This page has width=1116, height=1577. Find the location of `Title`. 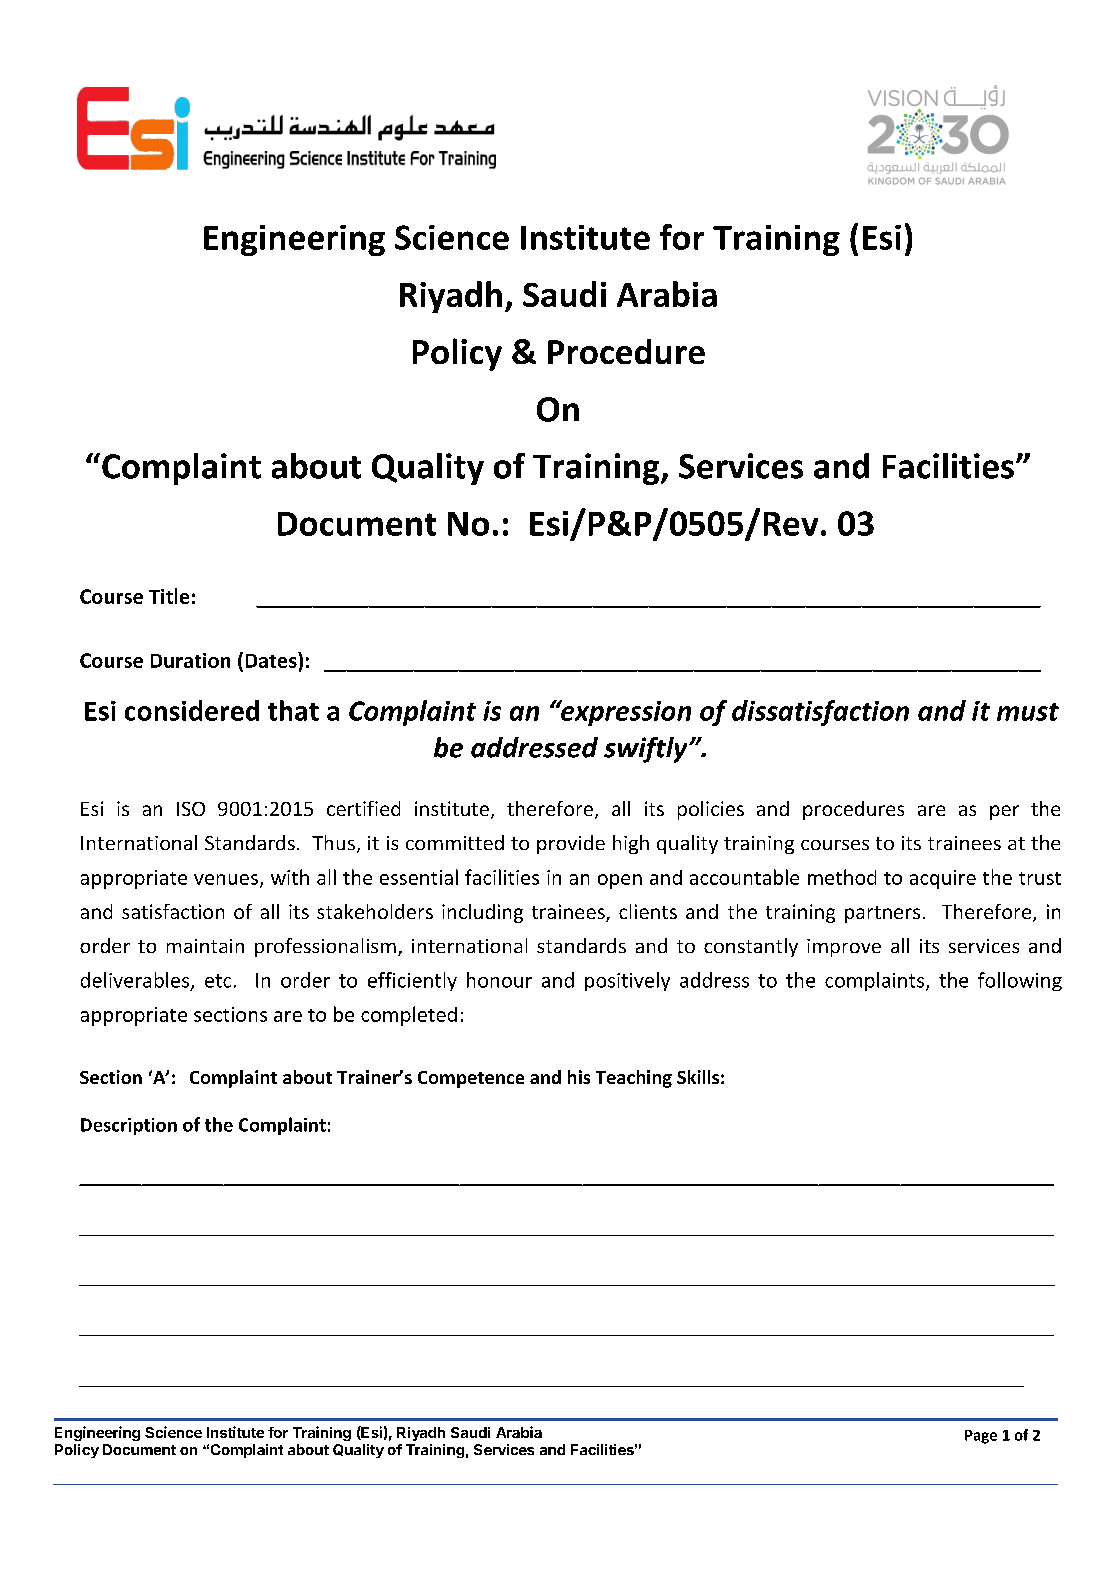

Title is located at coordinates (169, 596).
